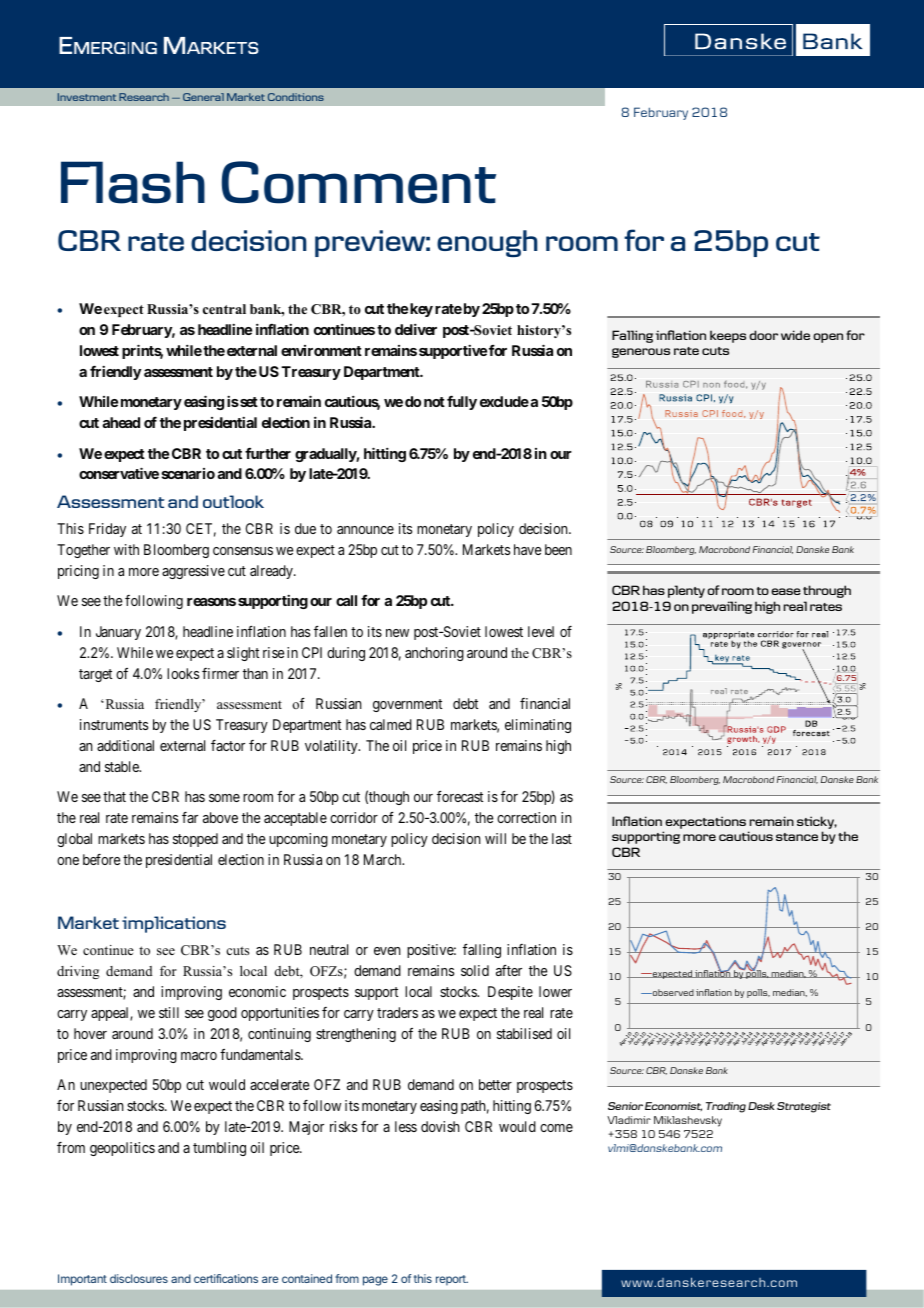 The height and width of the page is (1308, 924). What do you see at coordinates (359, 182) in the page?
I see `Comment` at bounding box center [359, 182].
